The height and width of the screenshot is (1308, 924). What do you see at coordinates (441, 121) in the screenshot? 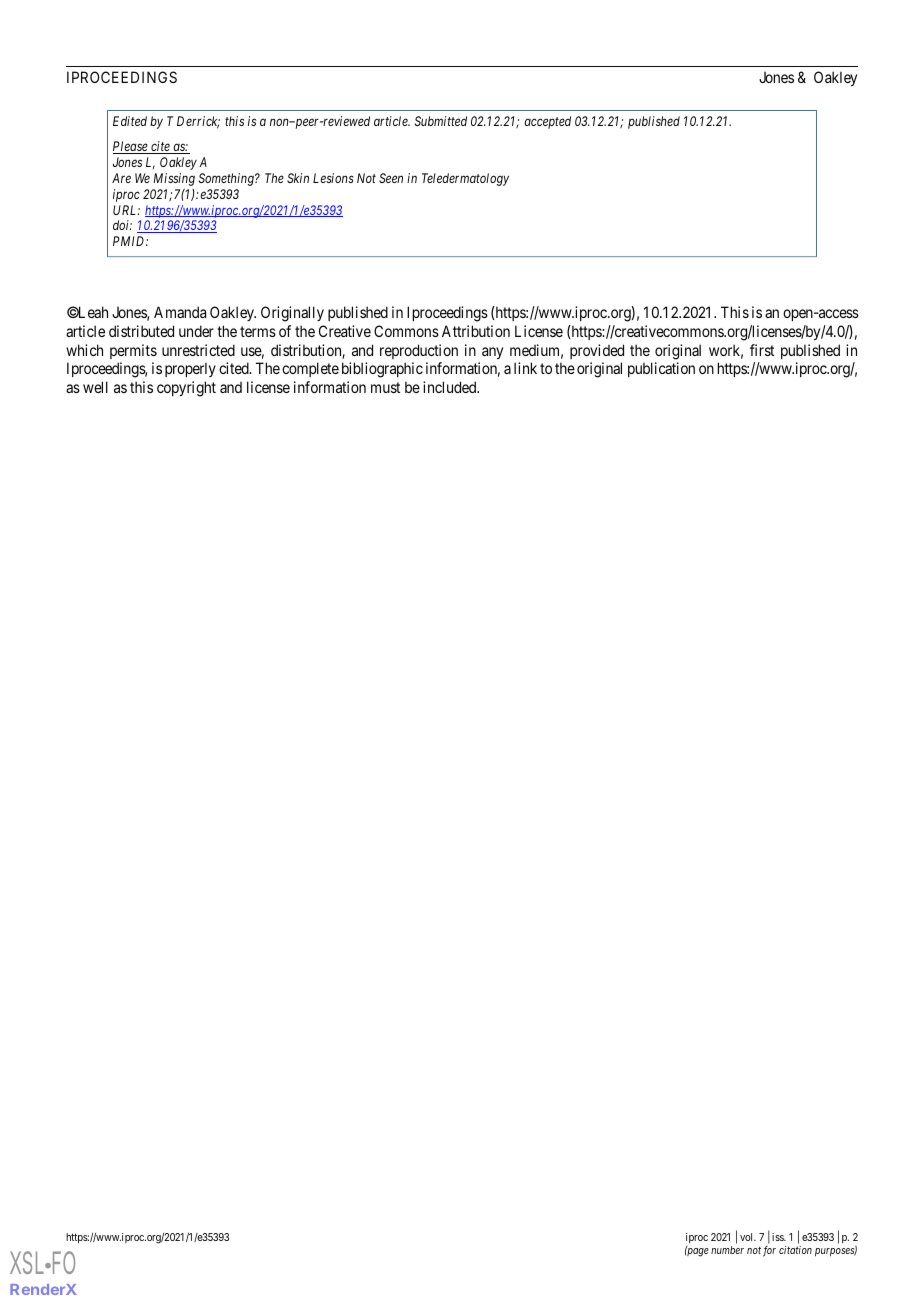
I see `Submitted` at bounding box center [441, 121].
